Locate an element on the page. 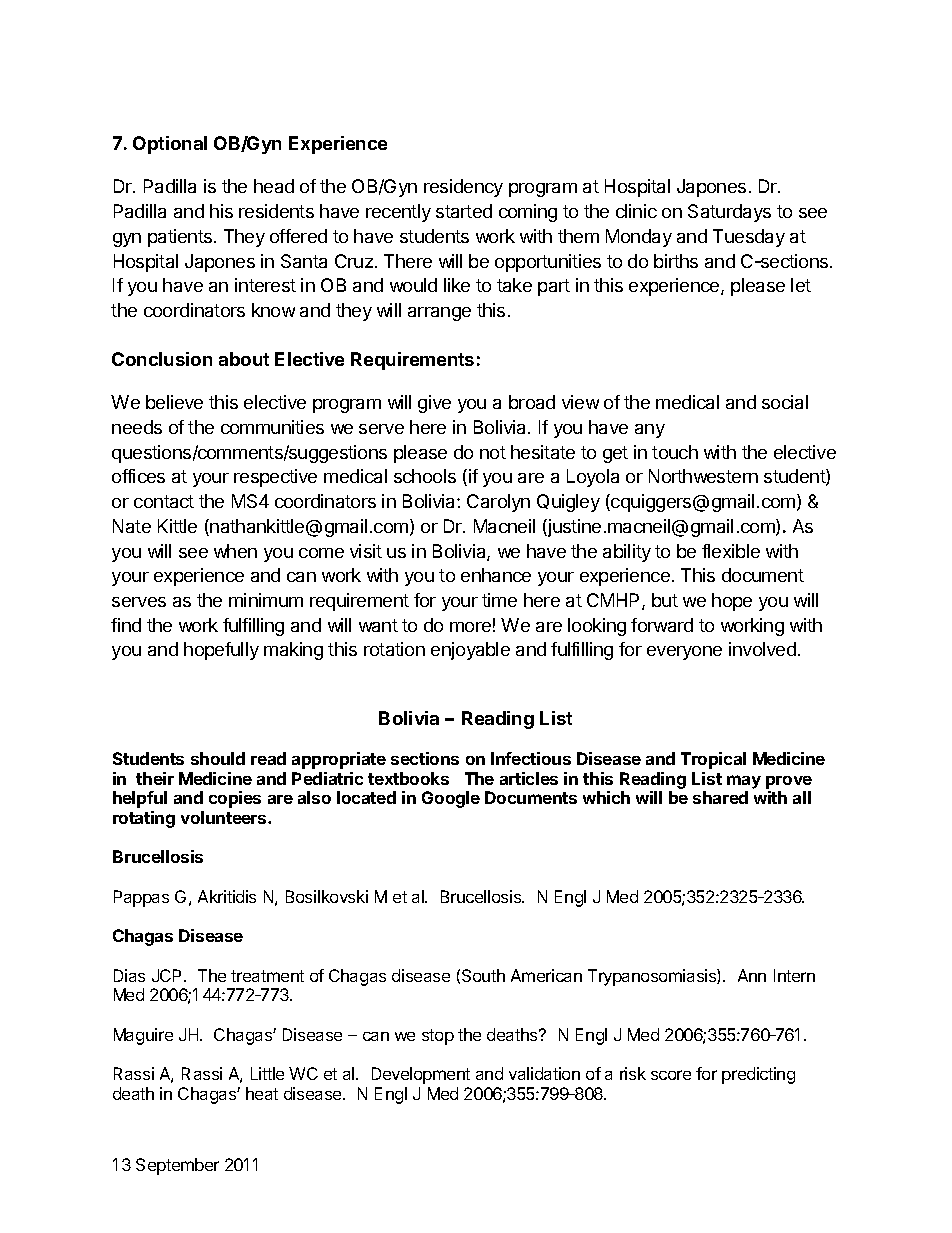 The height and width of the document is (1233, 952). Saturdays is located at coordinates (729, 213).
